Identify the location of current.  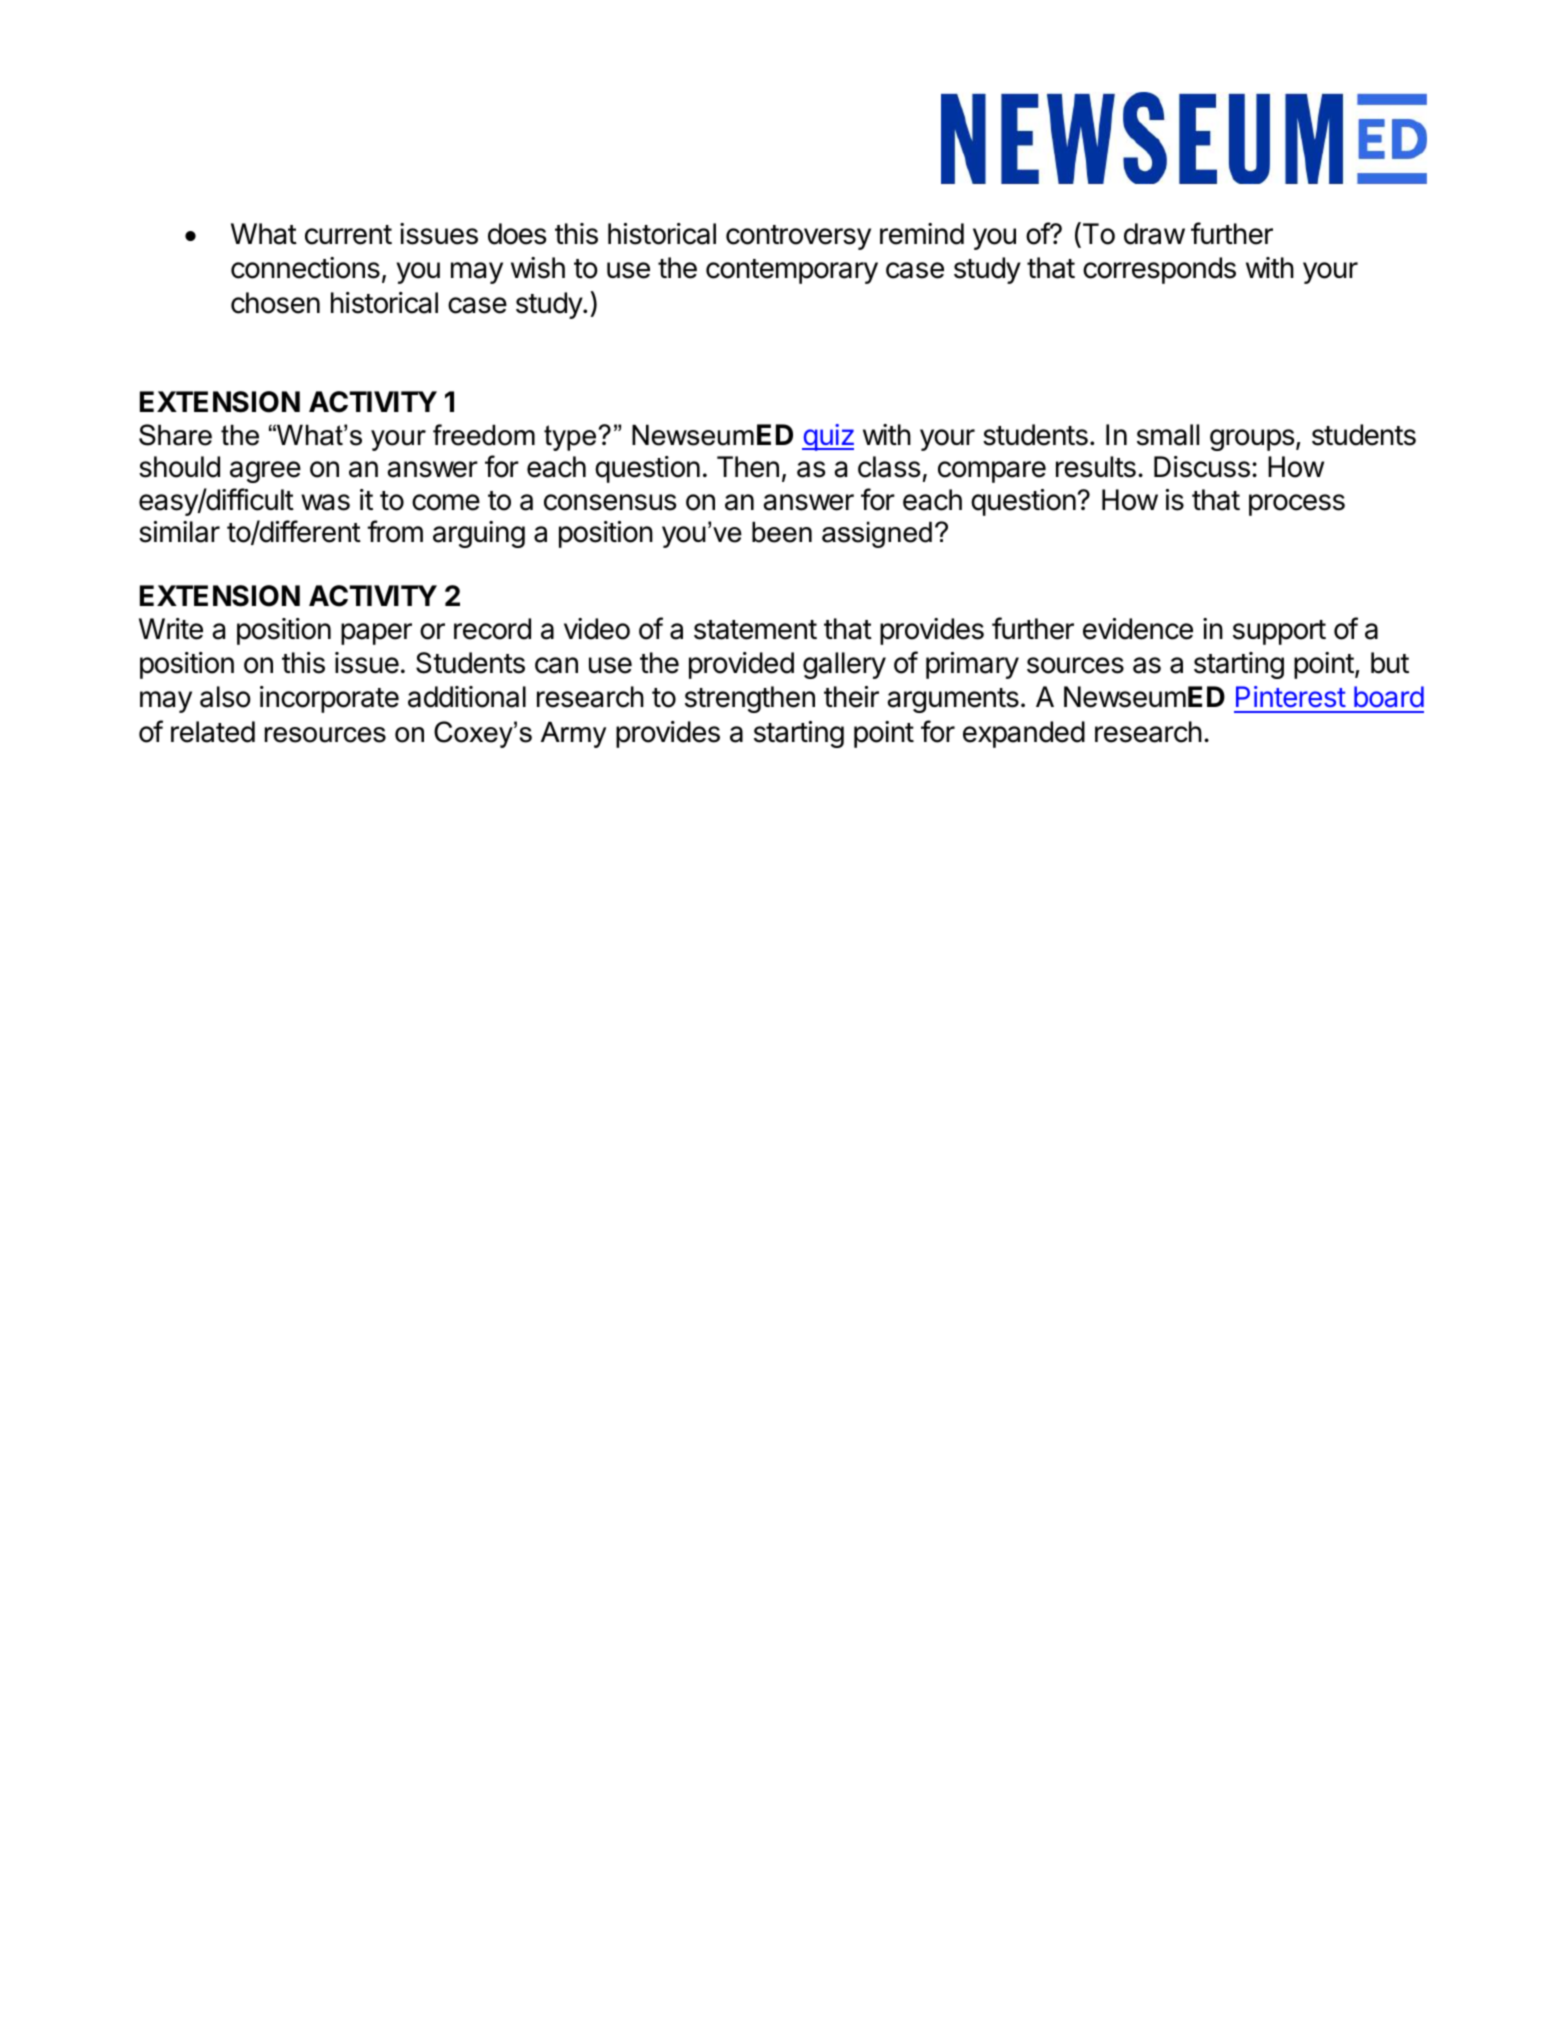
(348, 235).
